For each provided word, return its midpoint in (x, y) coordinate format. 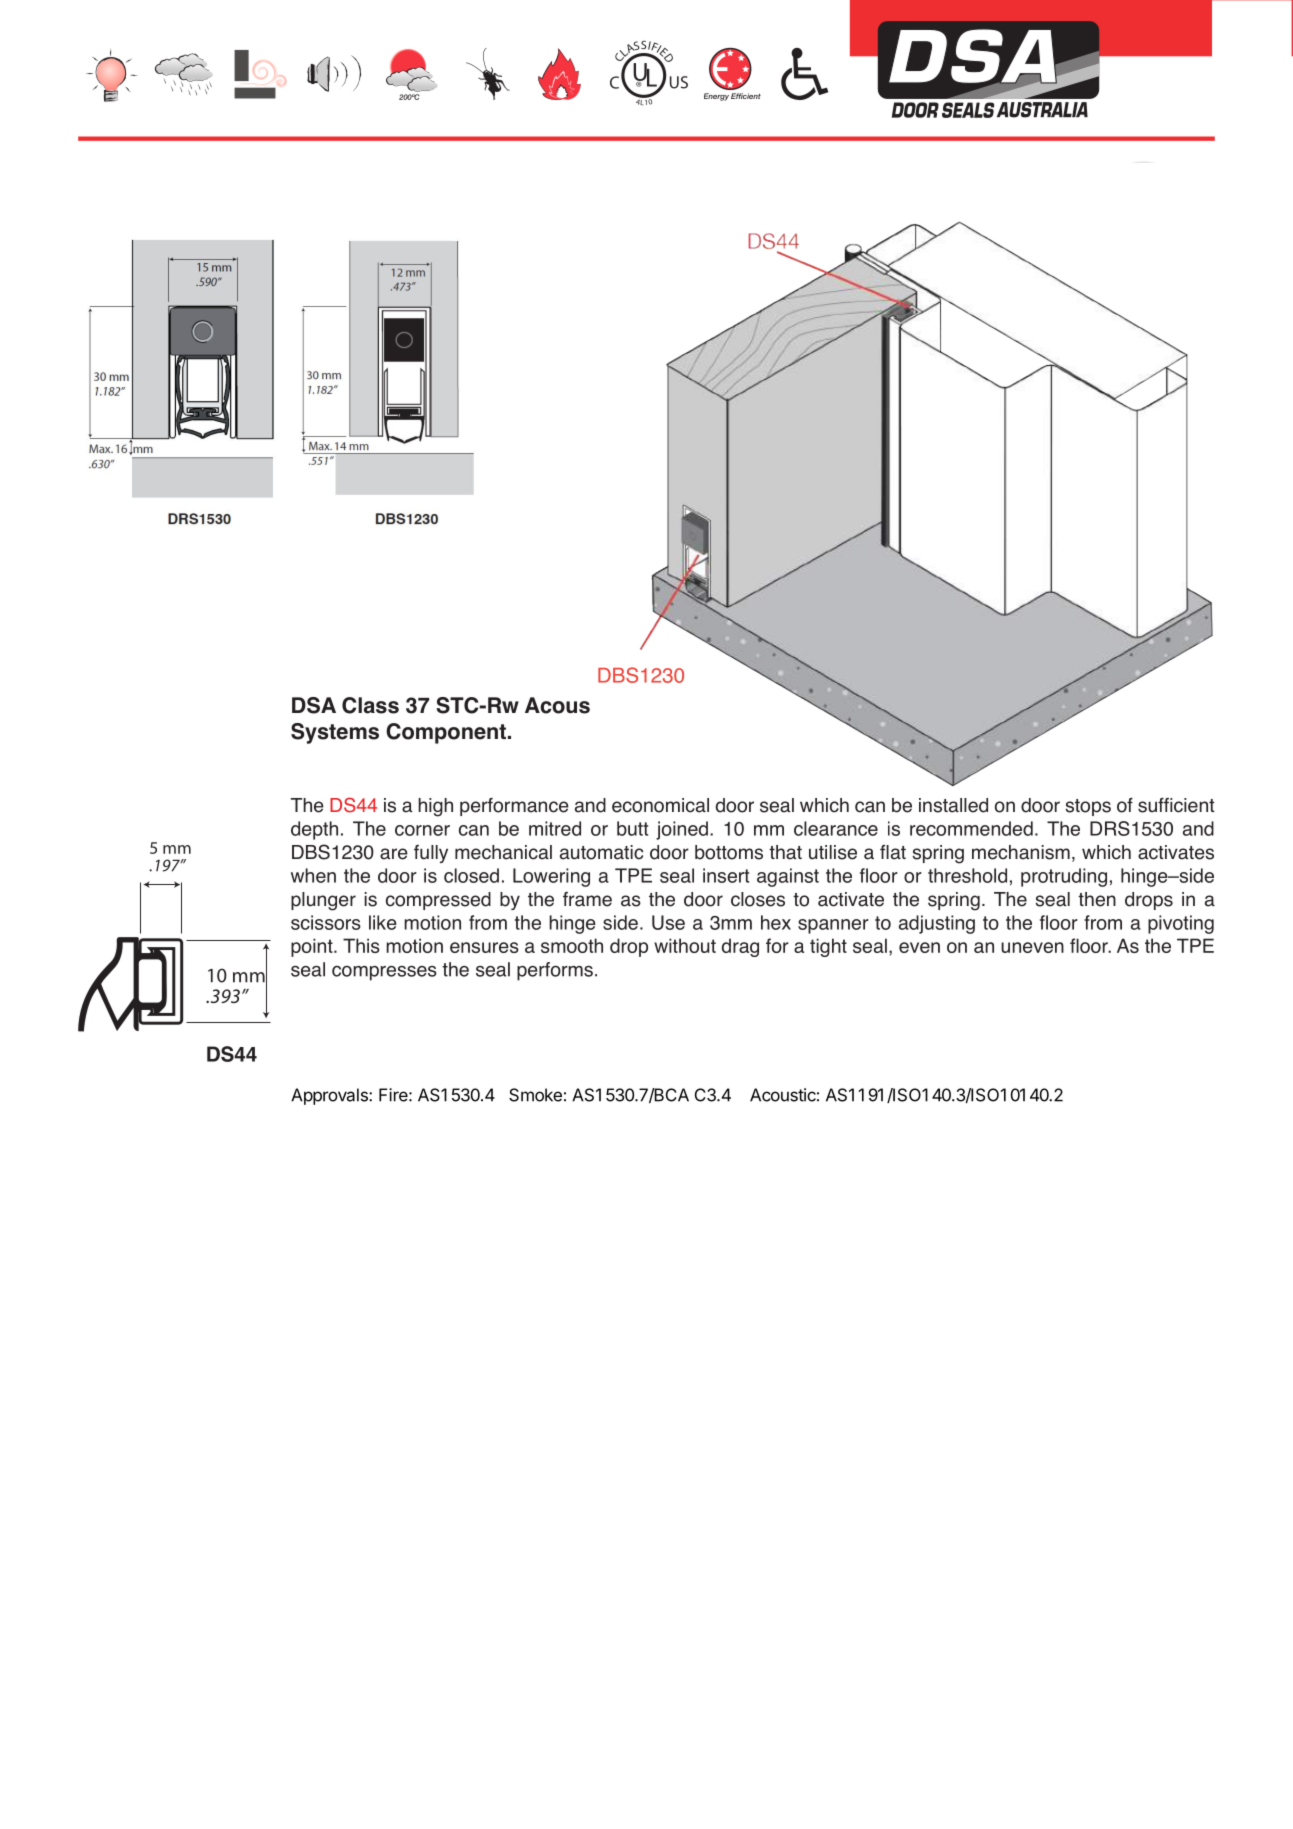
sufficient (1176, 805)
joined (682, 830)
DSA (314, 705)
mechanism (1021, 852)
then (1097, 899)
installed (953, 805)
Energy (716, 97)
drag (740, 947)
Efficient (746, 96)
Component (446, 733)
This (361, 945)
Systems (335, 733)
